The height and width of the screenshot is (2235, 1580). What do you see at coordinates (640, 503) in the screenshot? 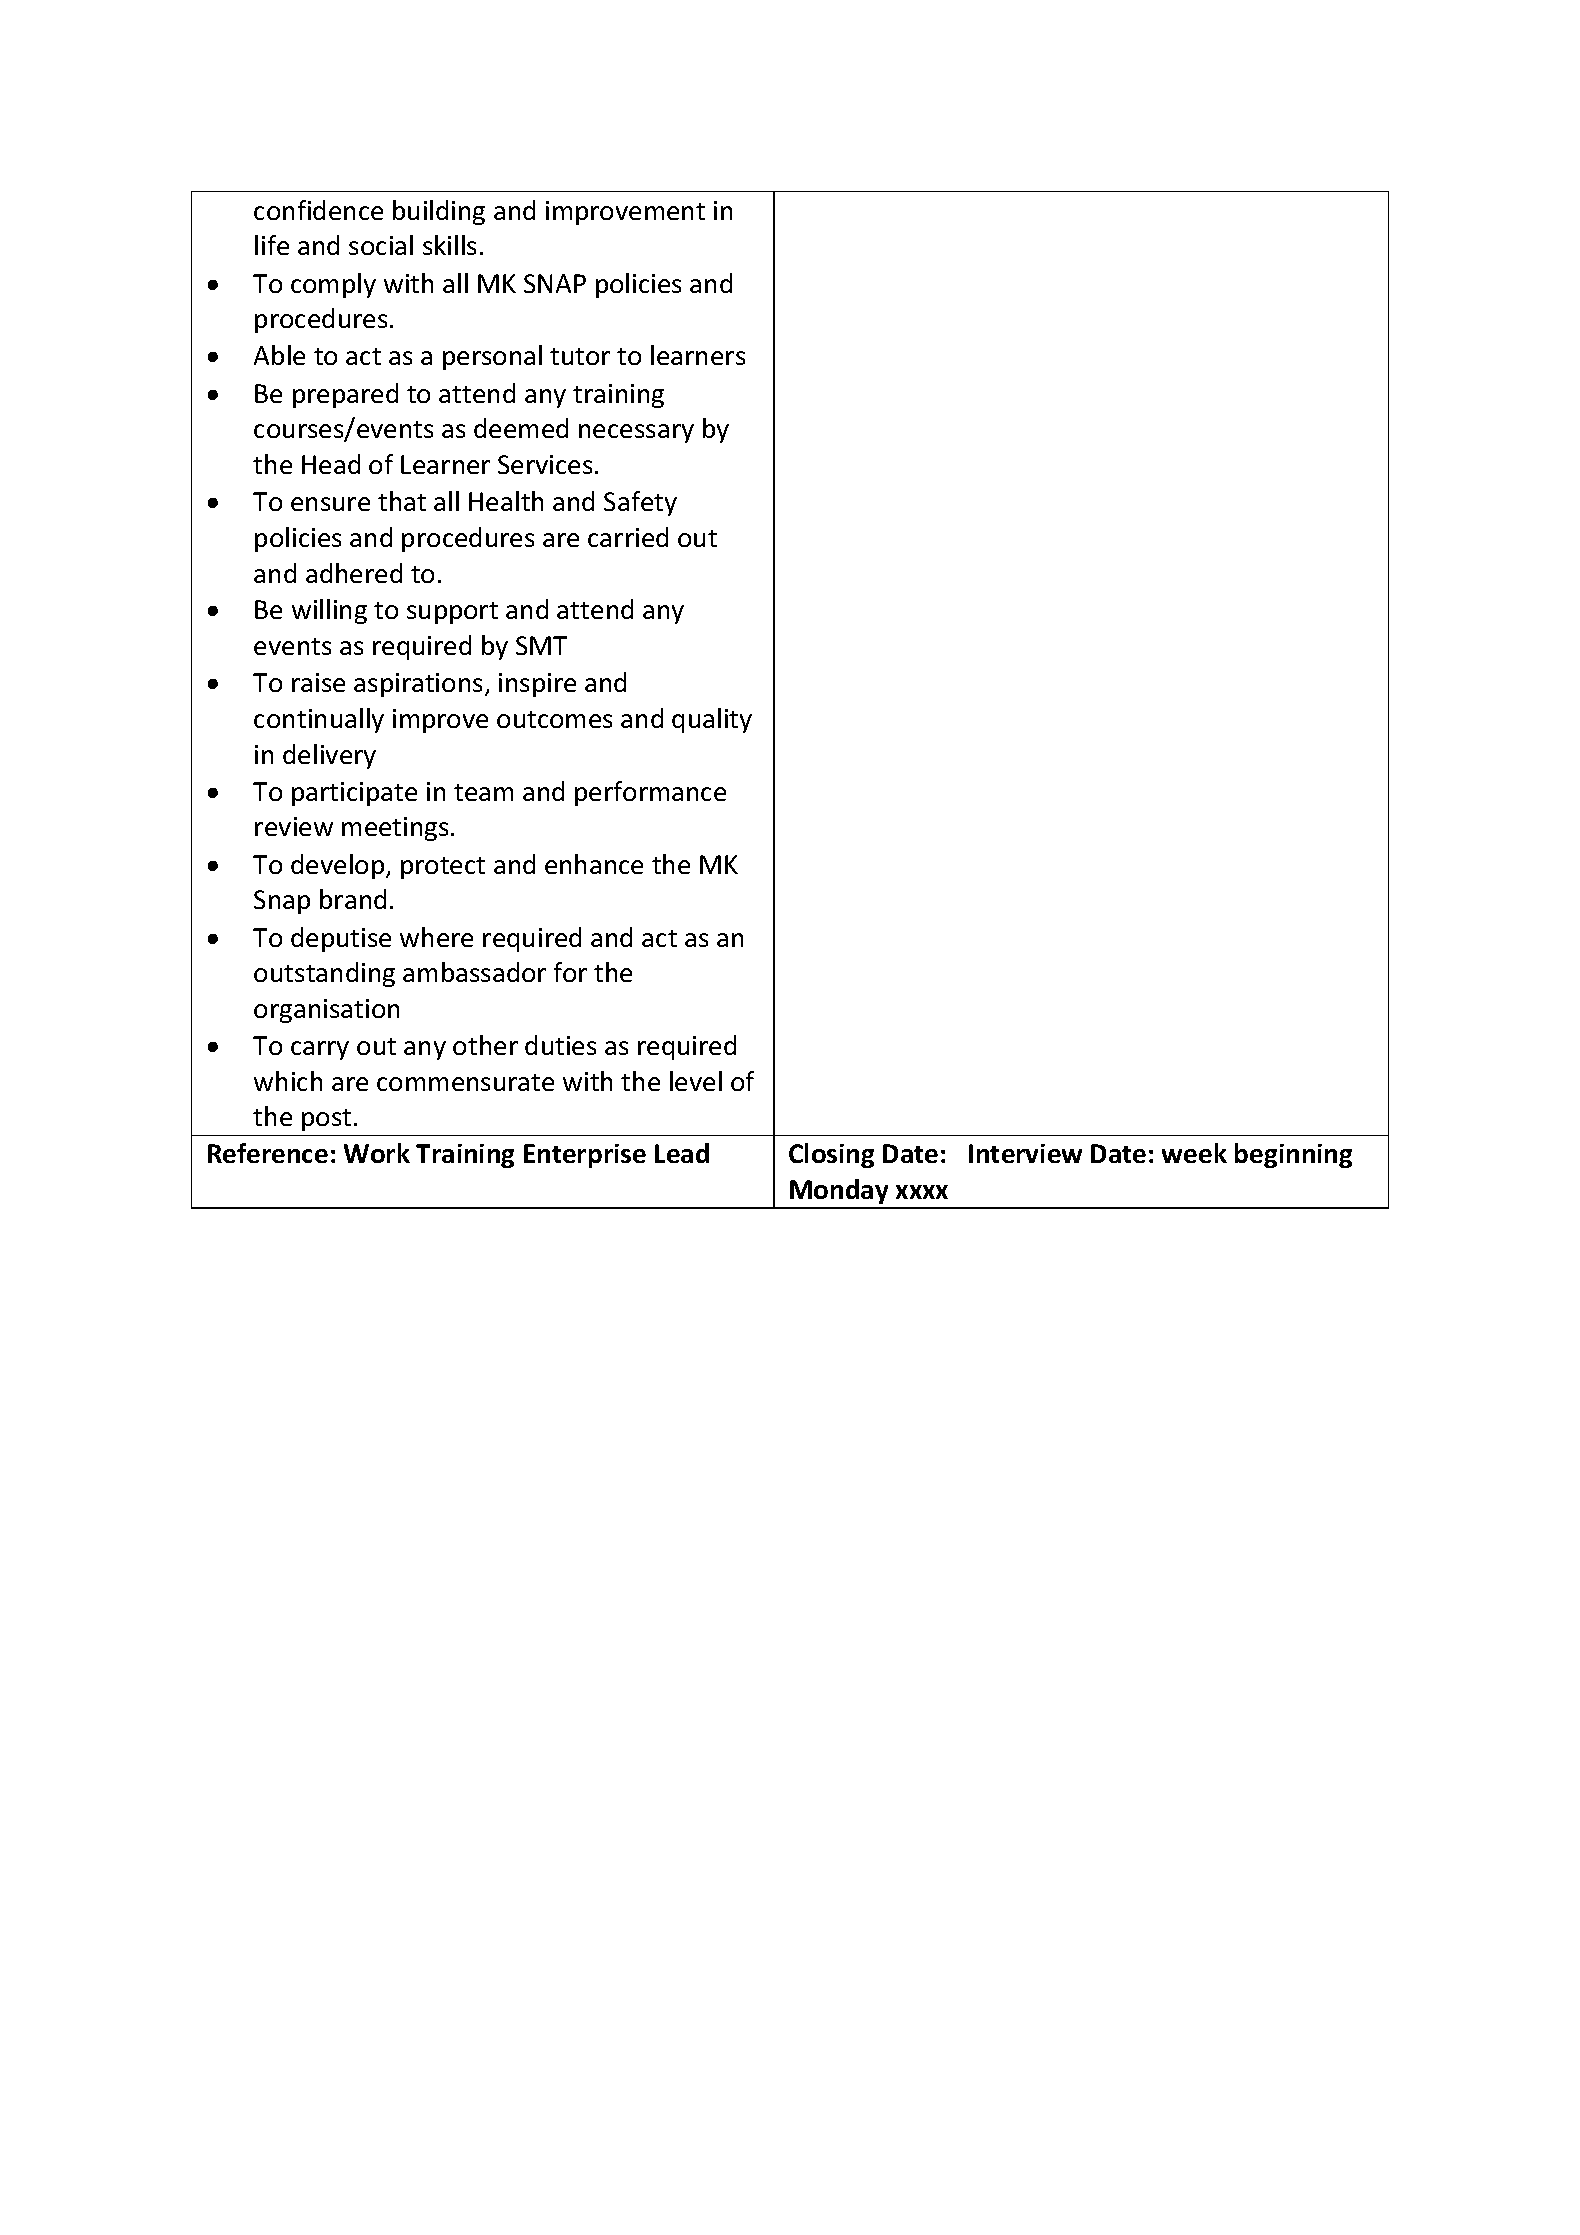
I see `Safety` at bounding box center [640, 503].
